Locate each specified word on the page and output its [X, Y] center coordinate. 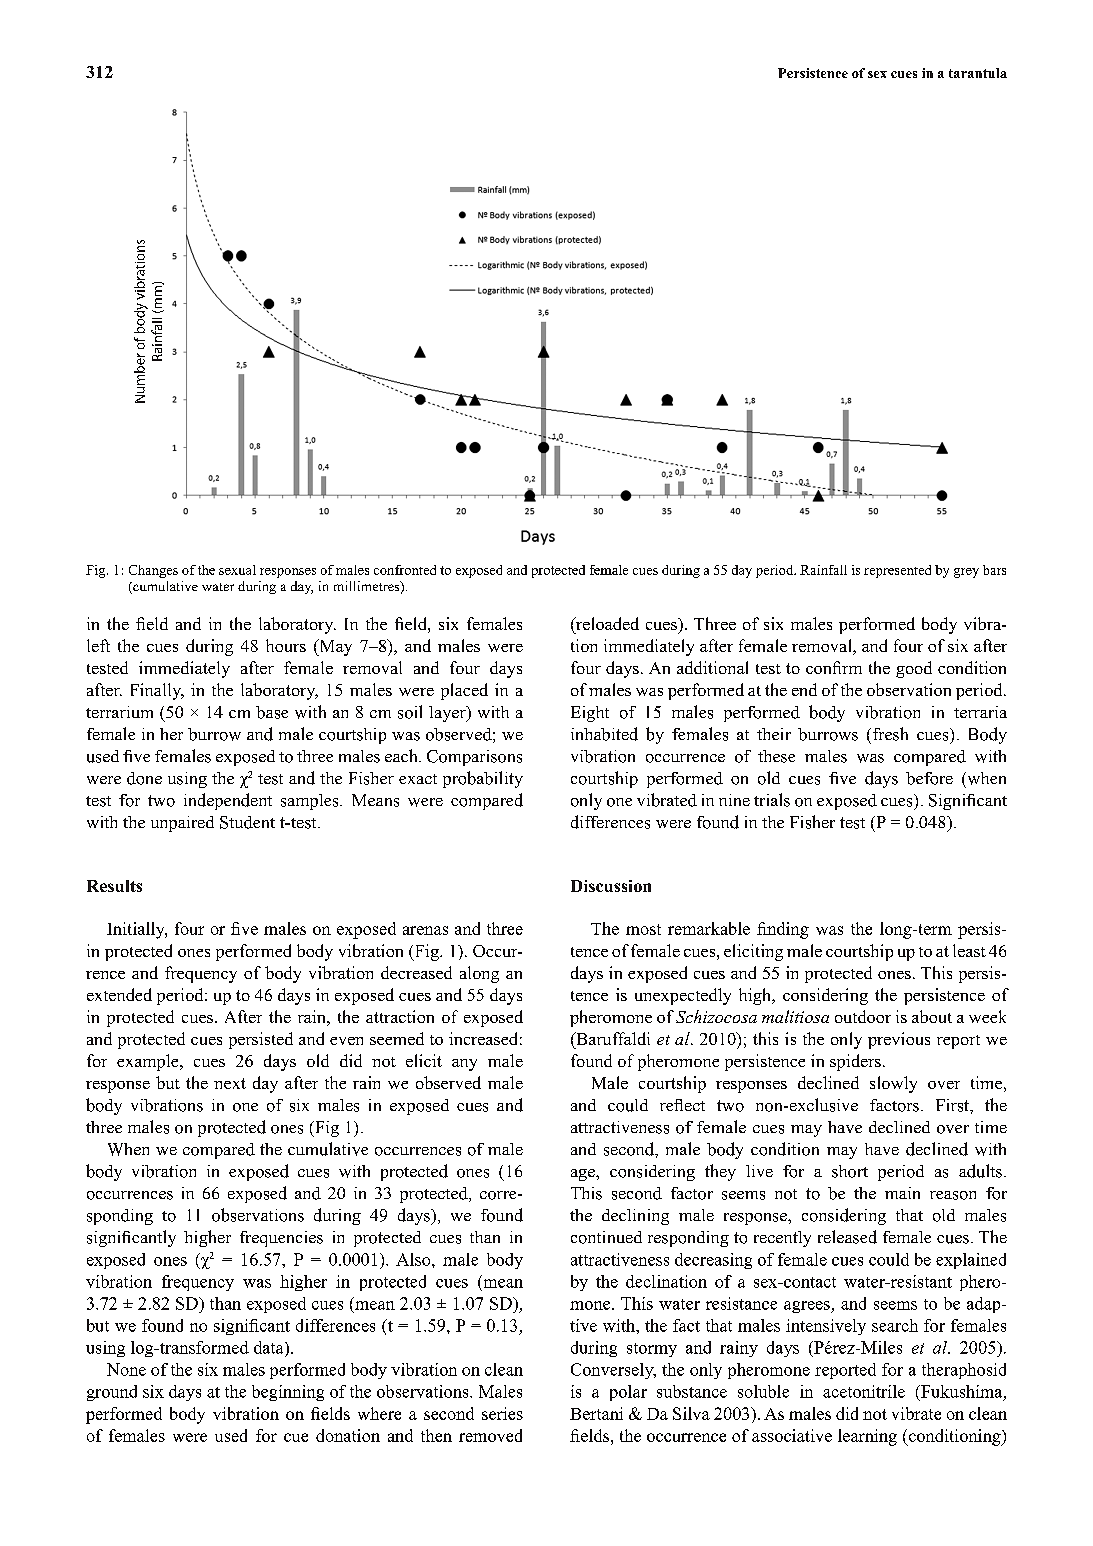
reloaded [606, 623]
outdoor [863, 1016]
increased [483, 1038]
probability [483, 779]
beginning [288, 1393]
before [929, 778]
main [902, 1193]
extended [119, 994]
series [502, 1413]
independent [228, 801]
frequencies [281, 1239]
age [584, 1175]
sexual [237, 570]
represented [897, 571]
